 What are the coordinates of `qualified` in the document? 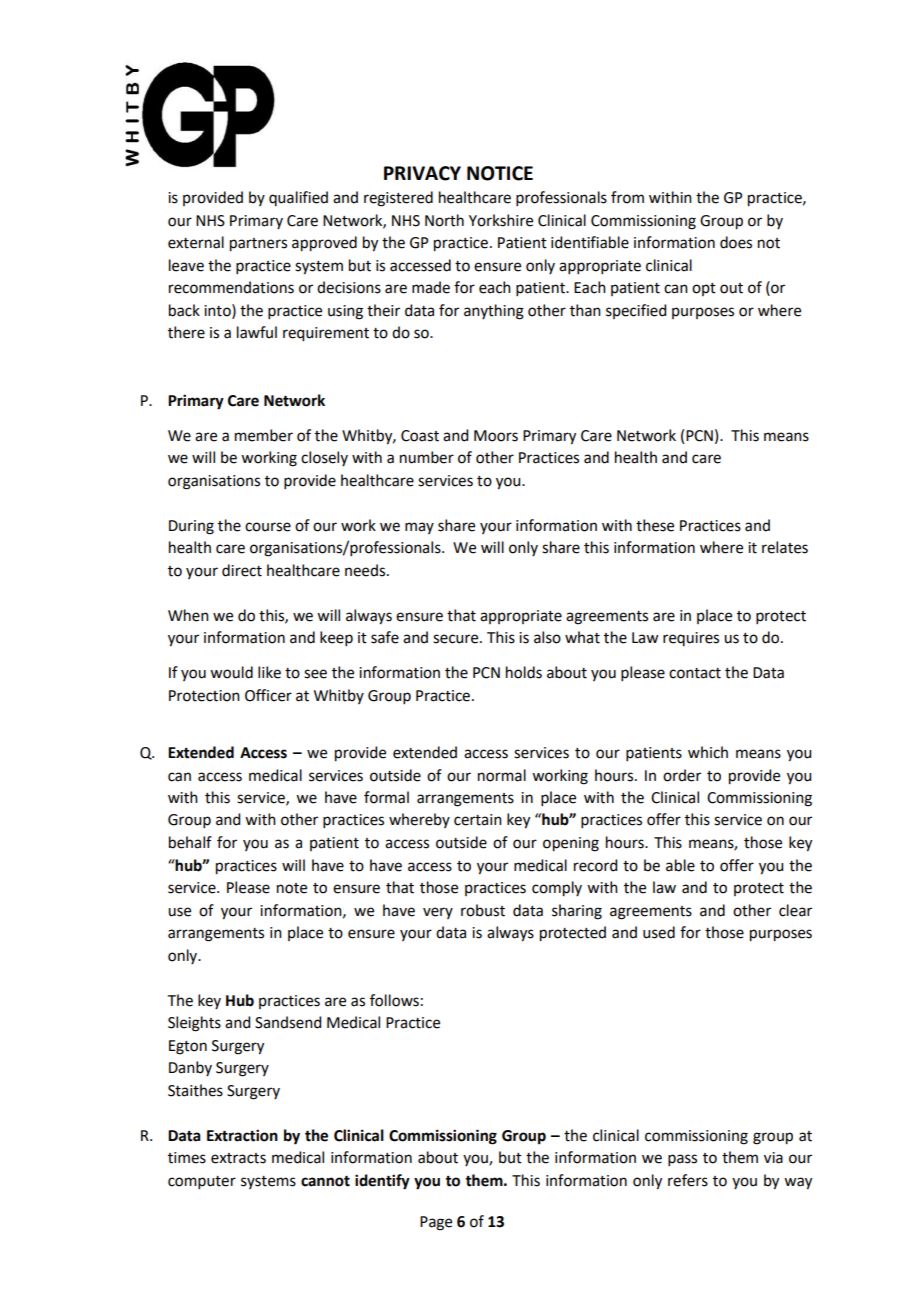 It's located at (298, 198).
